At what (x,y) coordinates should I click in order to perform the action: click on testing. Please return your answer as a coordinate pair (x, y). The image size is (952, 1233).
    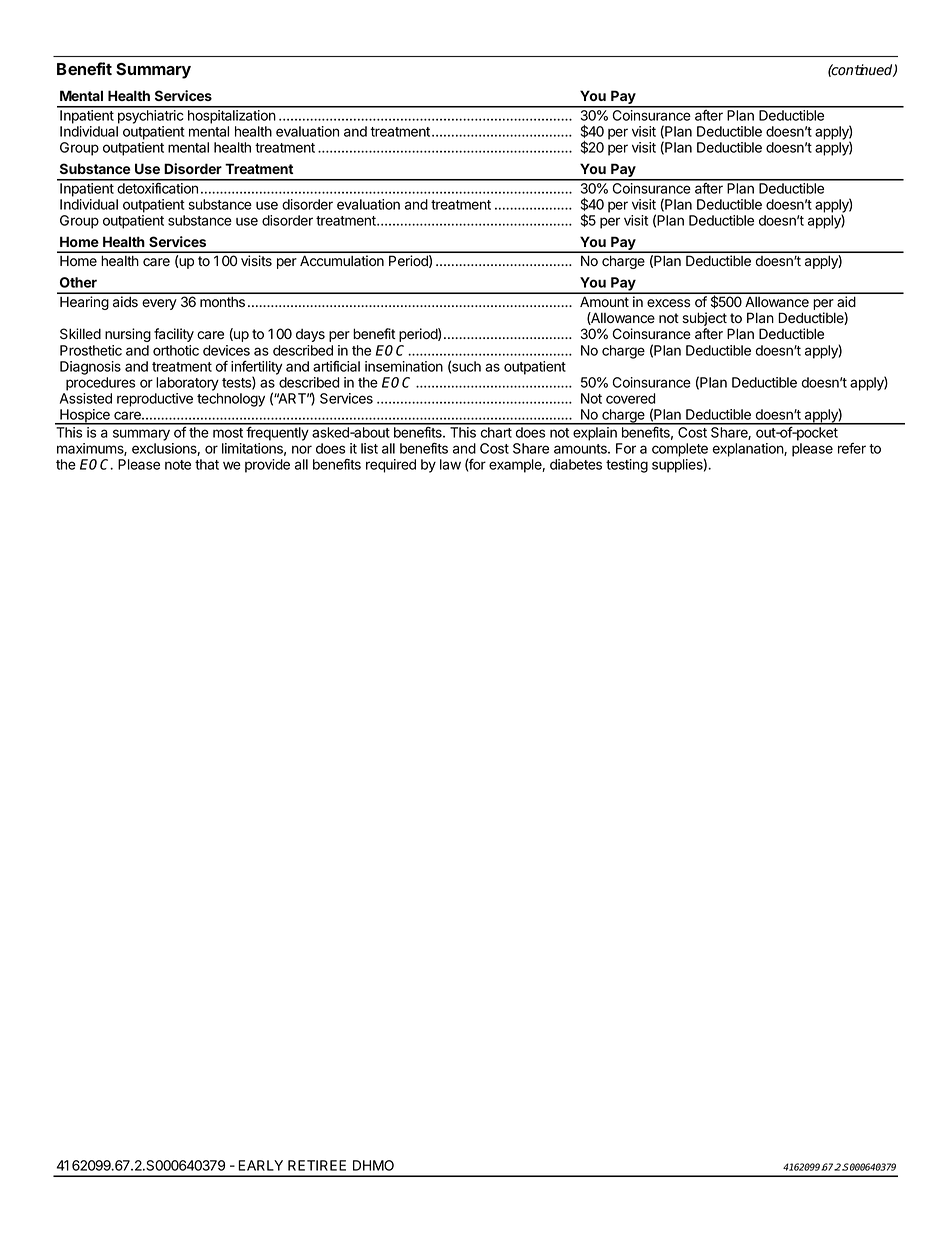
    Looking at the image, I should click on (627, 466).
